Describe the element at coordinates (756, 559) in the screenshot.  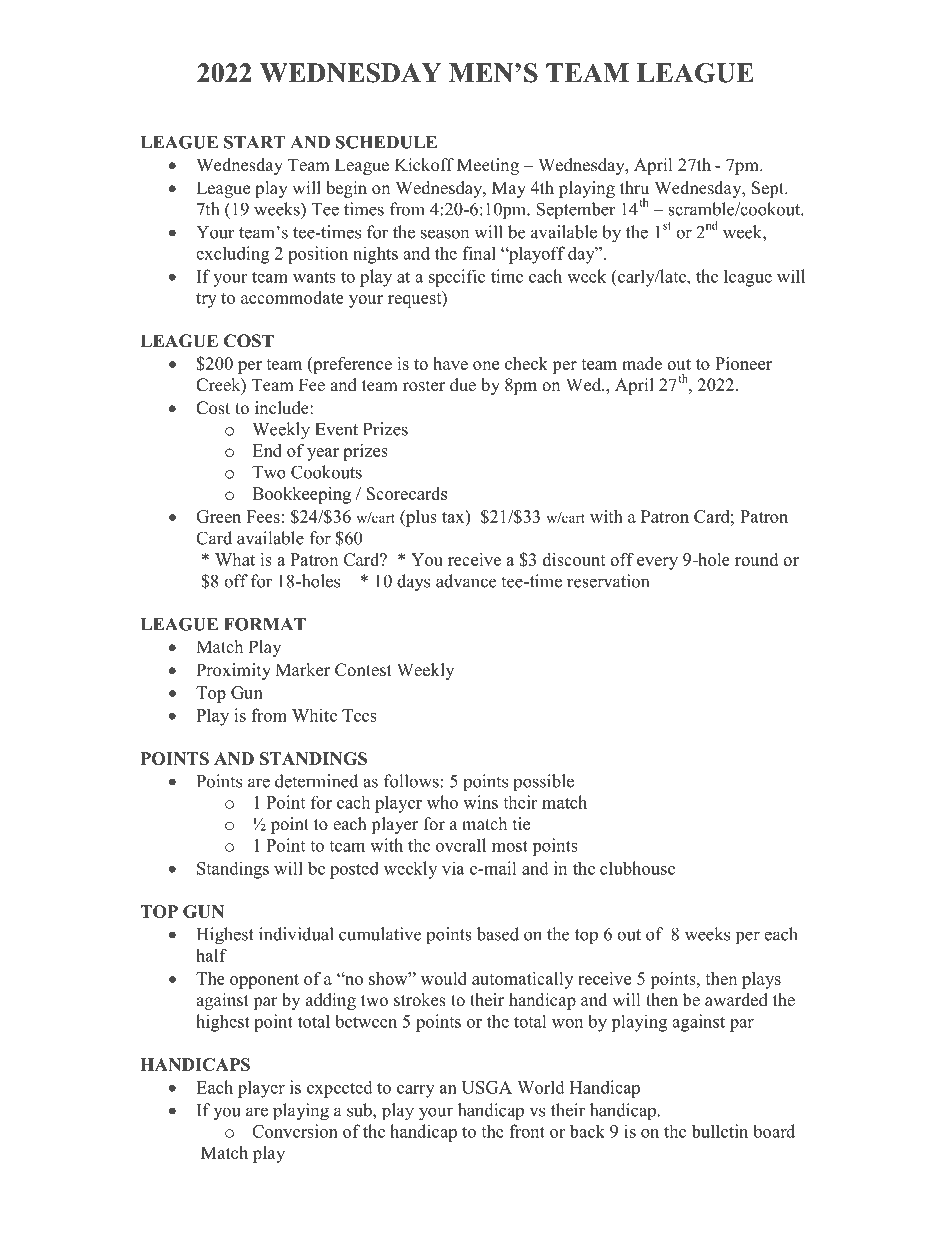
I see `round` at that location.
